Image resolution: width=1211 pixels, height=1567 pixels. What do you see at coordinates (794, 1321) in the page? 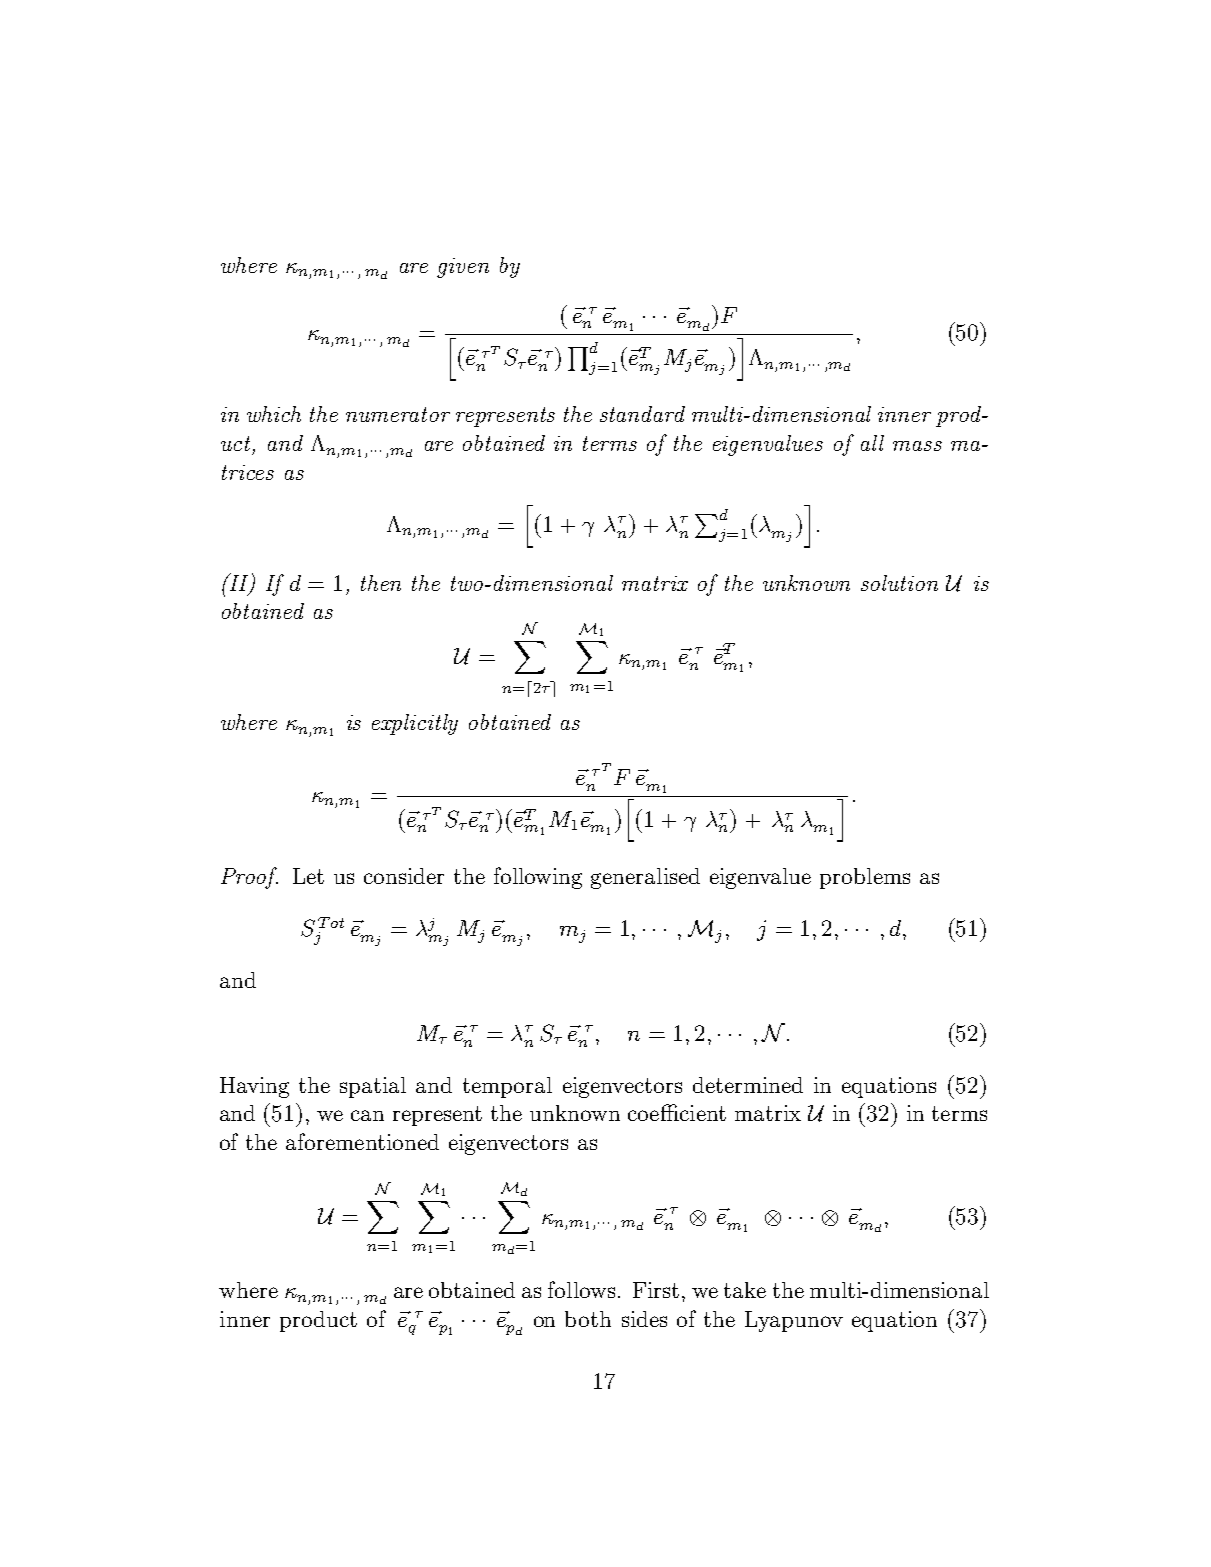
I see `Lyapunov` at bounding box center [794, 1321].
